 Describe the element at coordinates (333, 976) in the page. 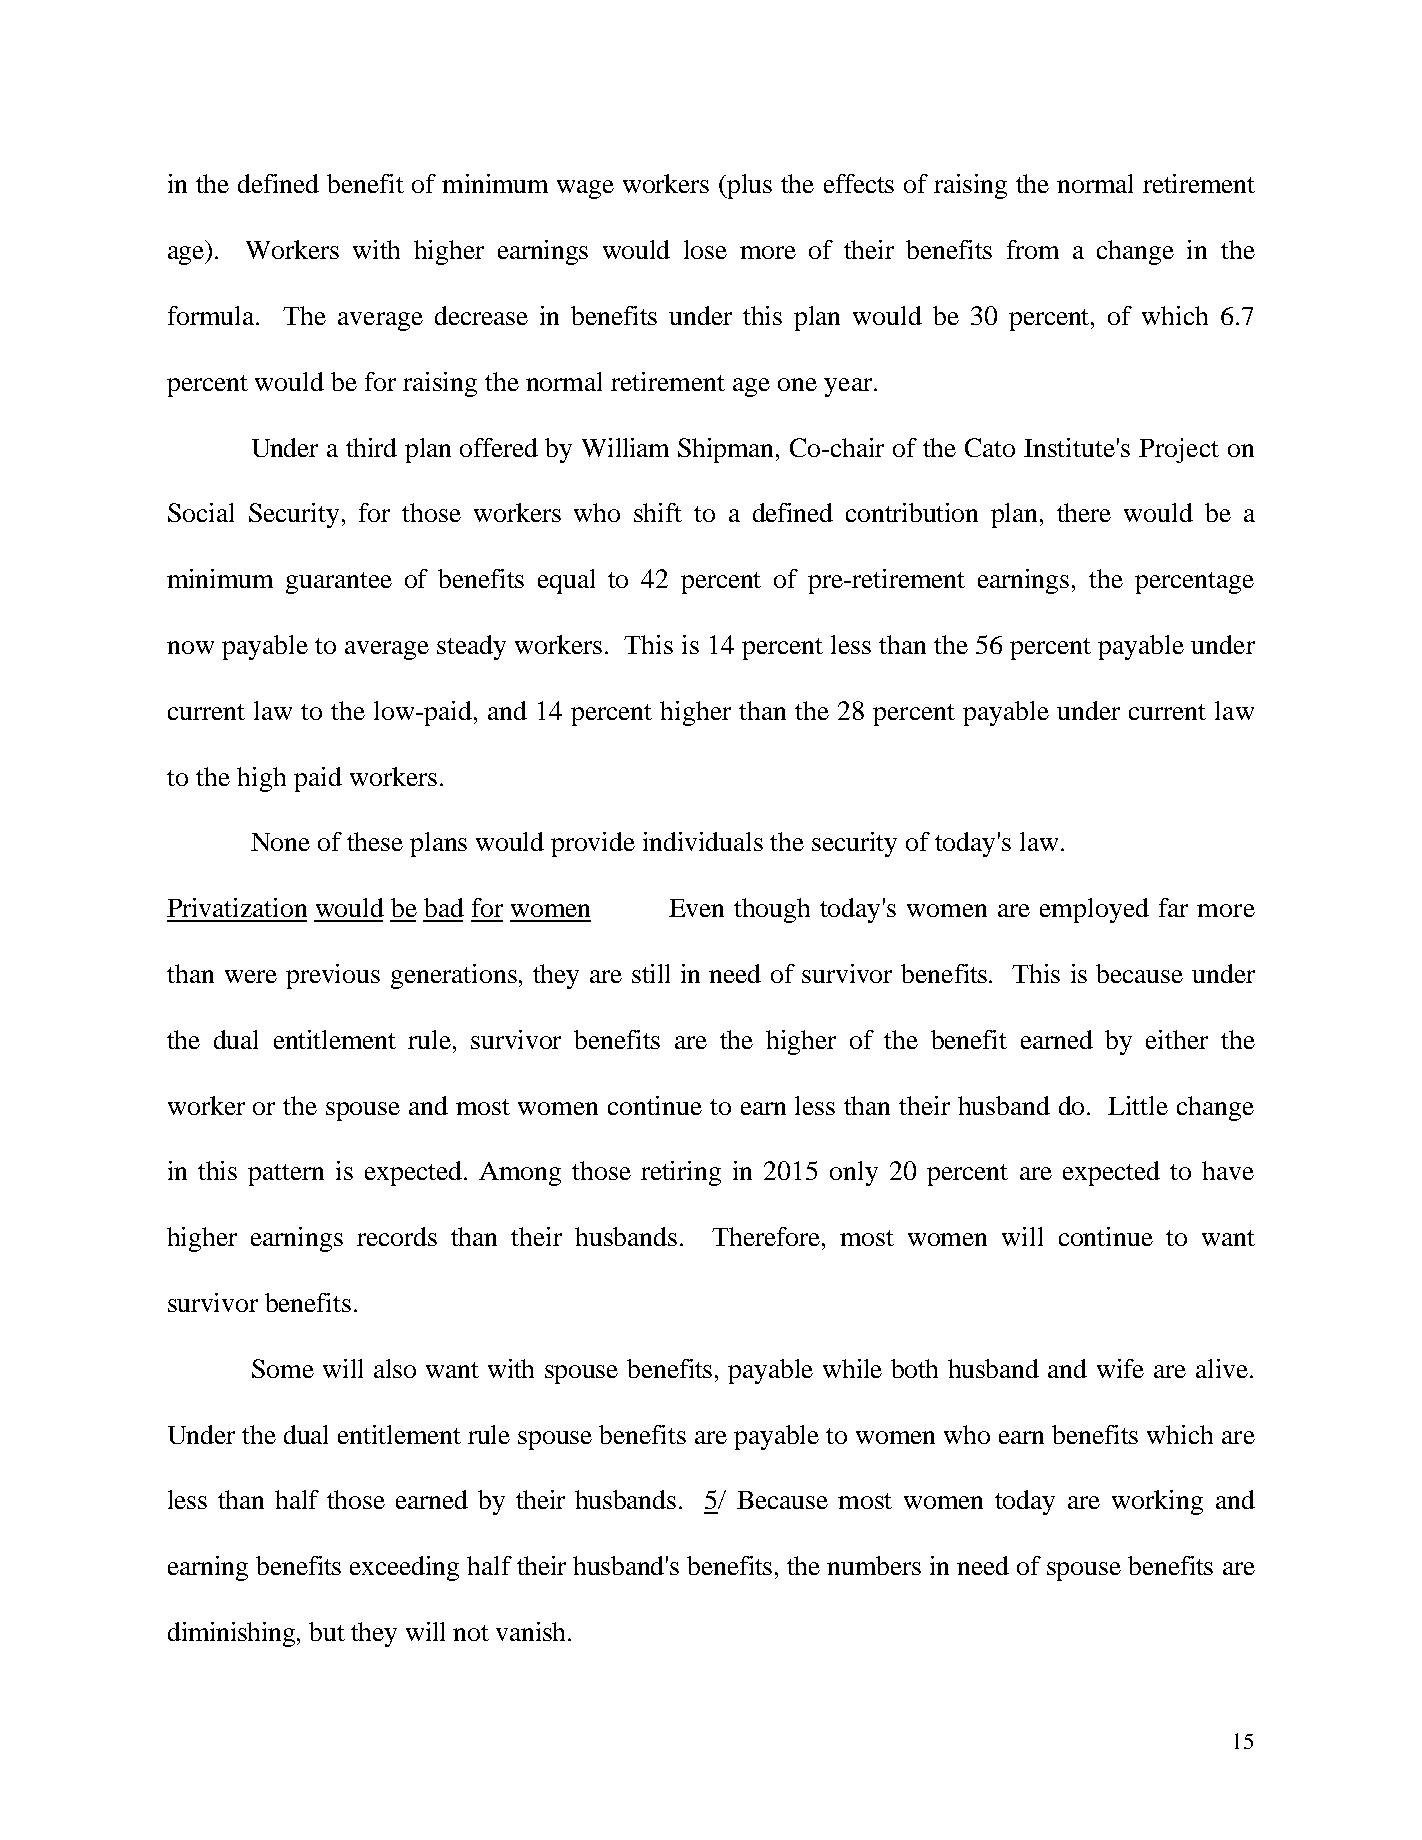

I see `previous` at that location.
